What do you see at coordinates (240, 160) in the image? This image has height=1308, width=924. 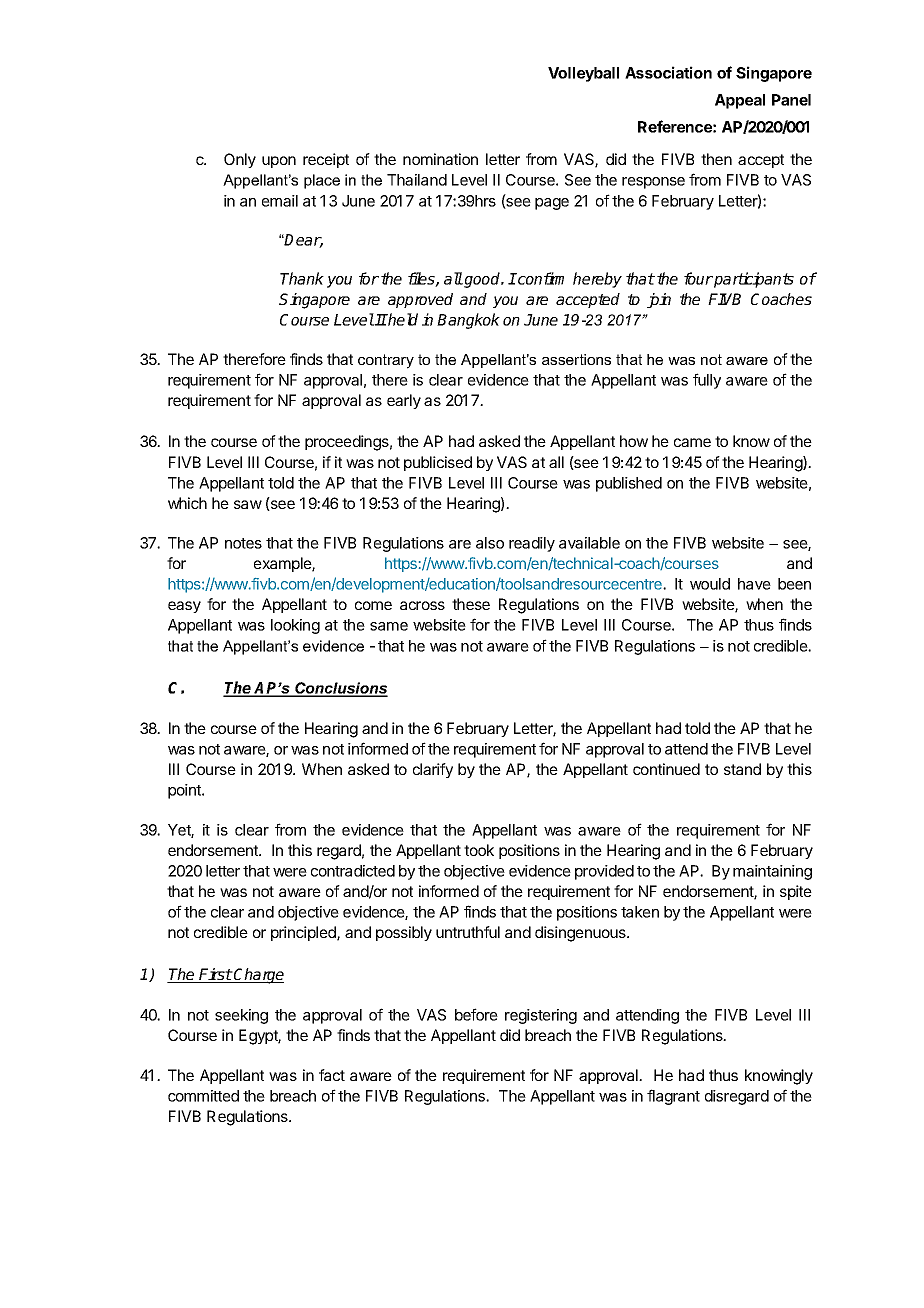 I see `Only` at bounding box center [240, 160].
